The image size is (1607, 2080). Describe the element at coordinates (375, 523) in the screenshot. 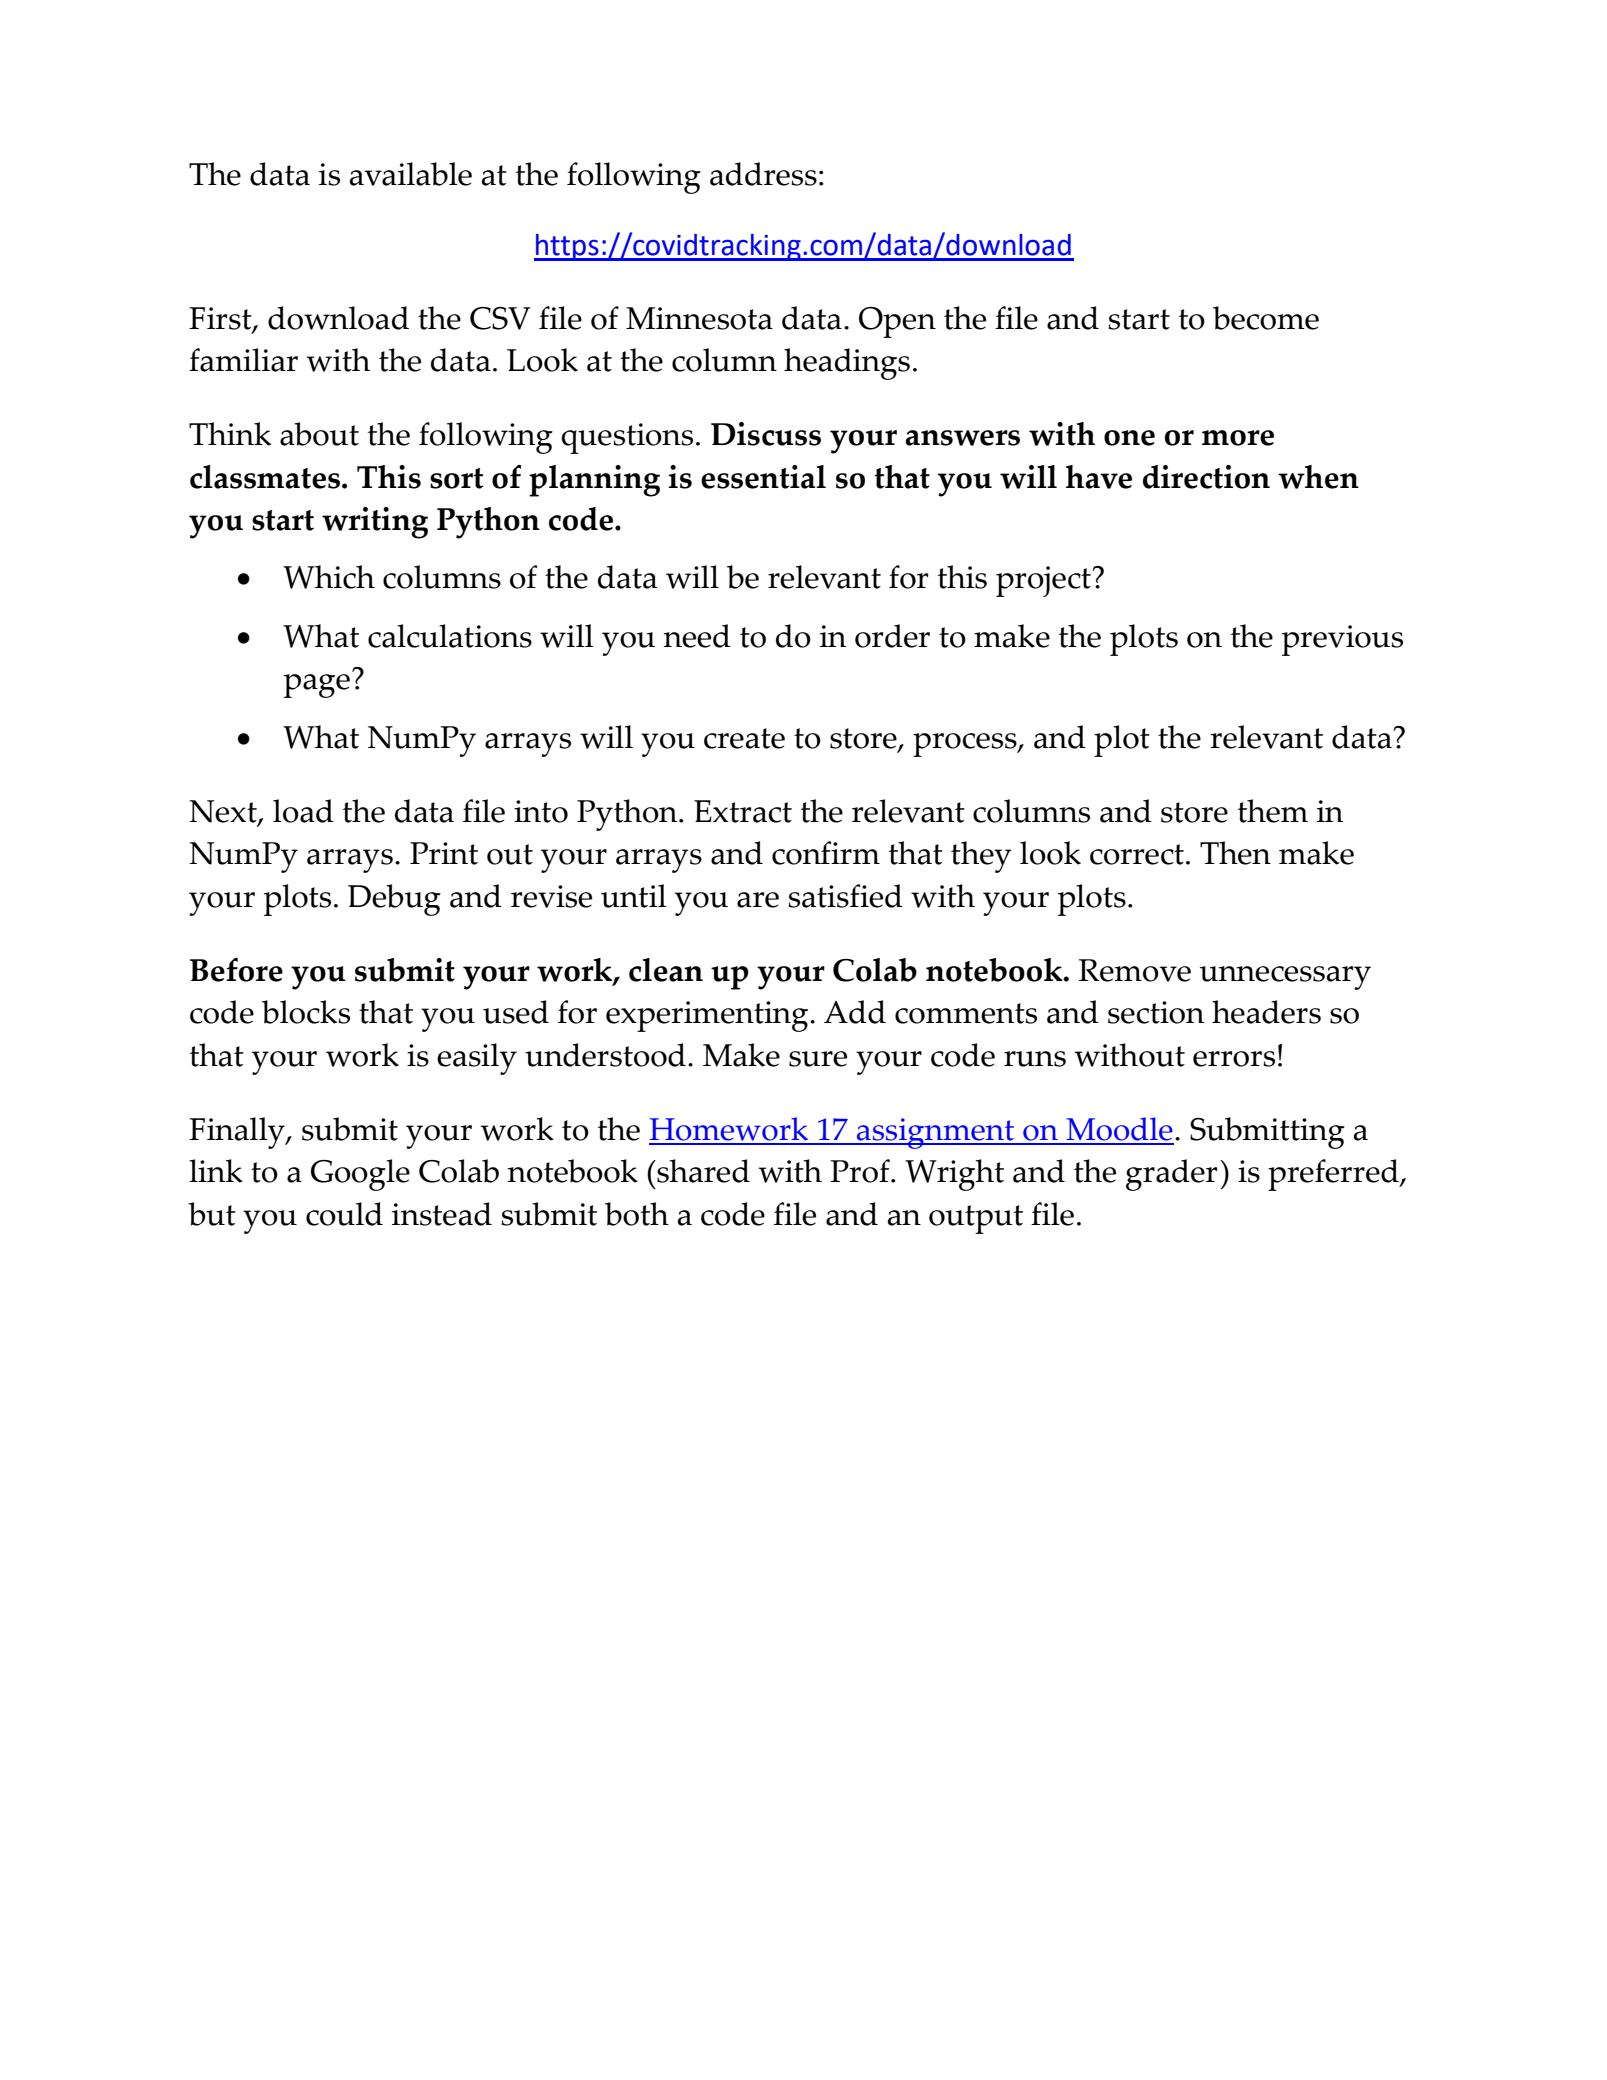

I see `writing` at that location.
